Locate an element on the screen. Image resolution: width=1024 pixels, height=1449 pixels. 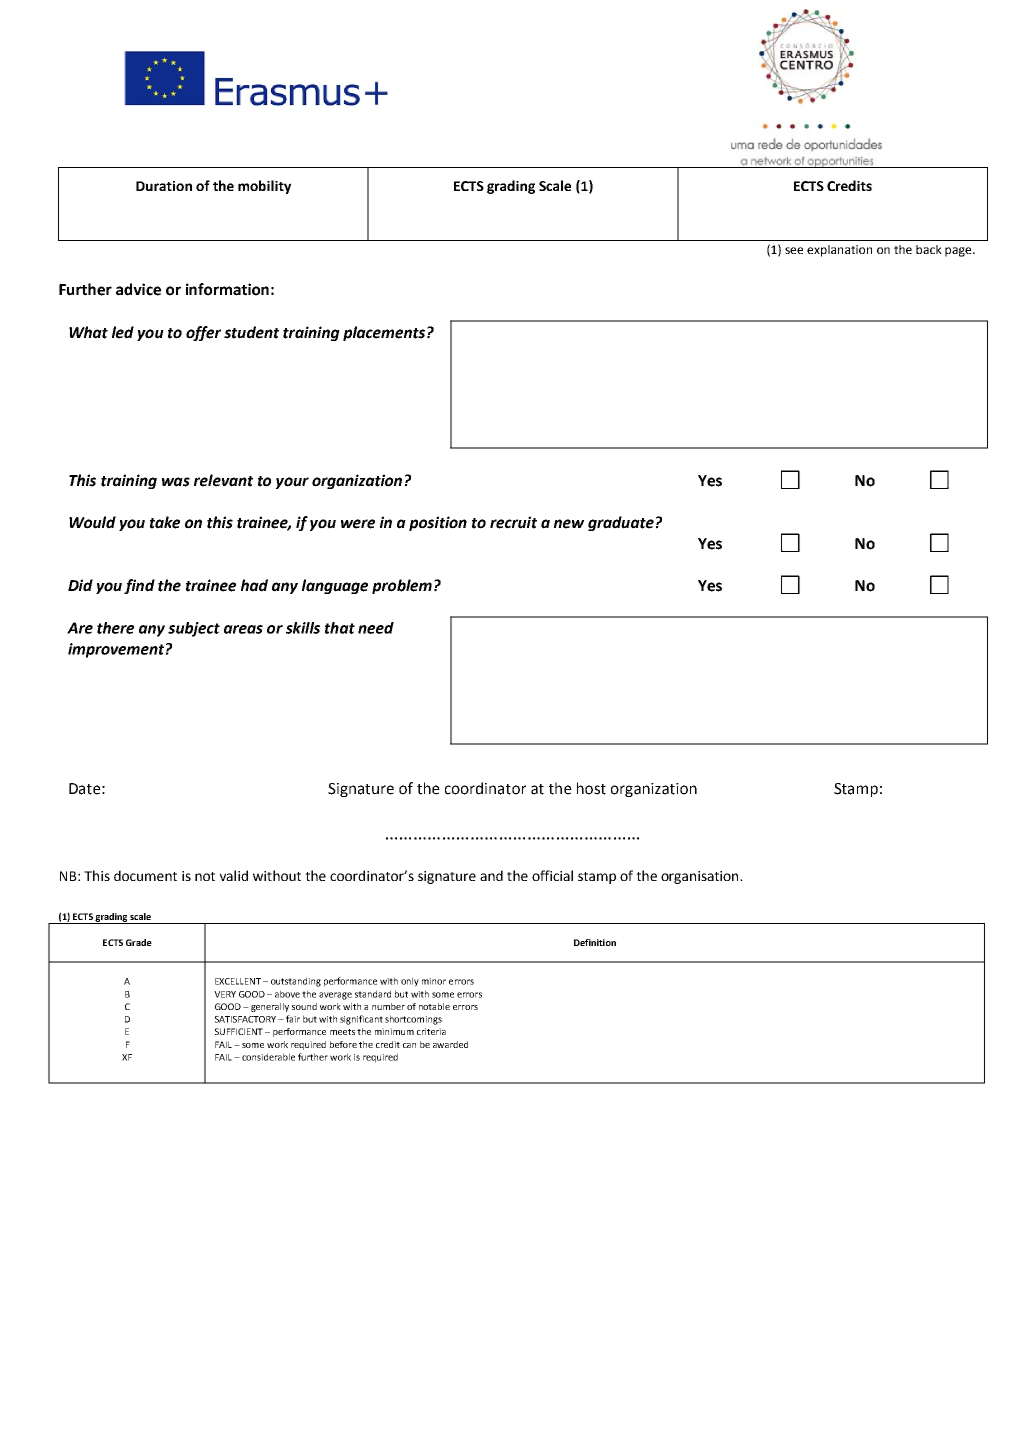
explanation is located at coordinates (839, 251).
